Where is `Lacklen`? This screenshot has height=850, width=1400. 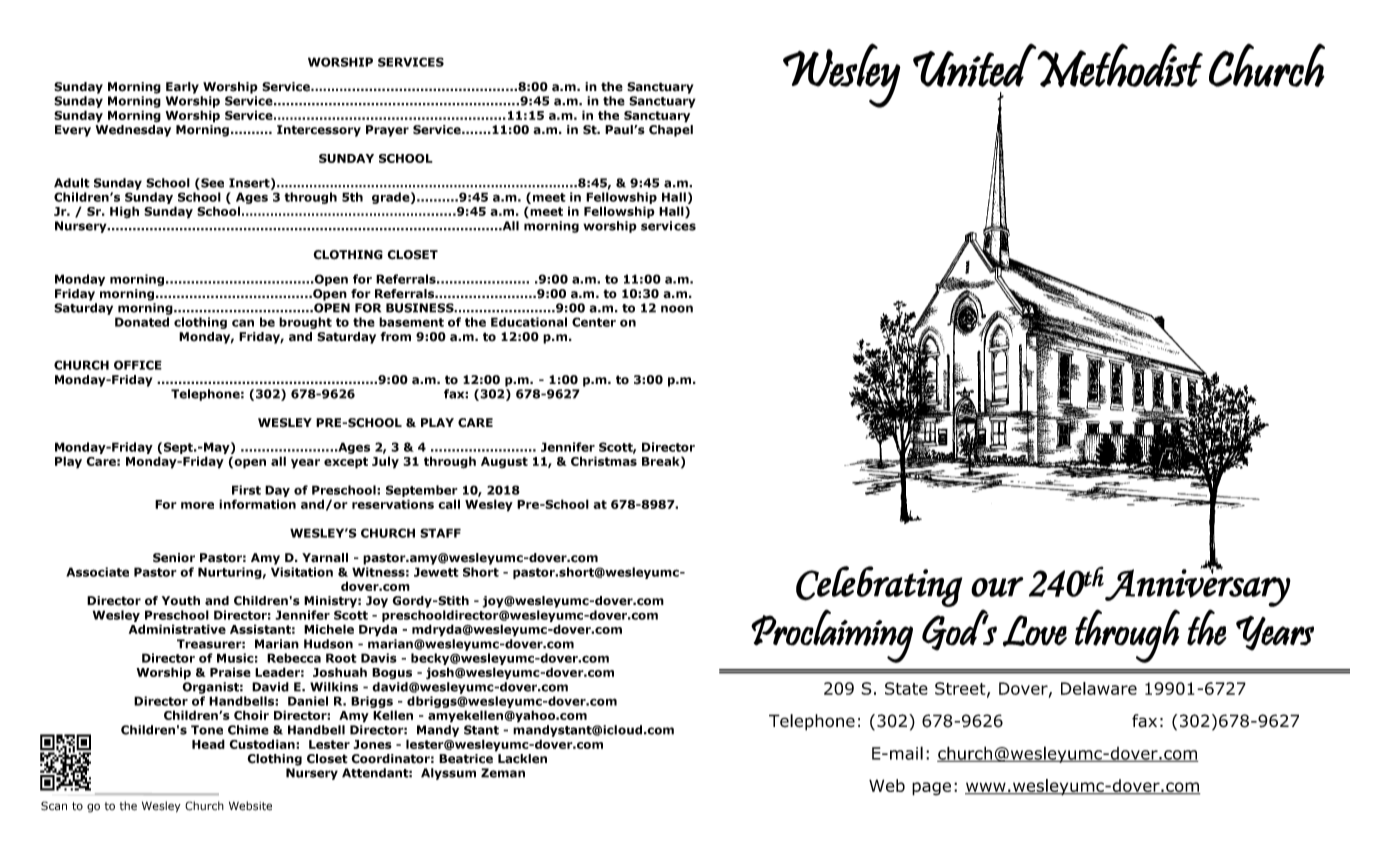
Lacklen is located at coordinates (522, 759).
